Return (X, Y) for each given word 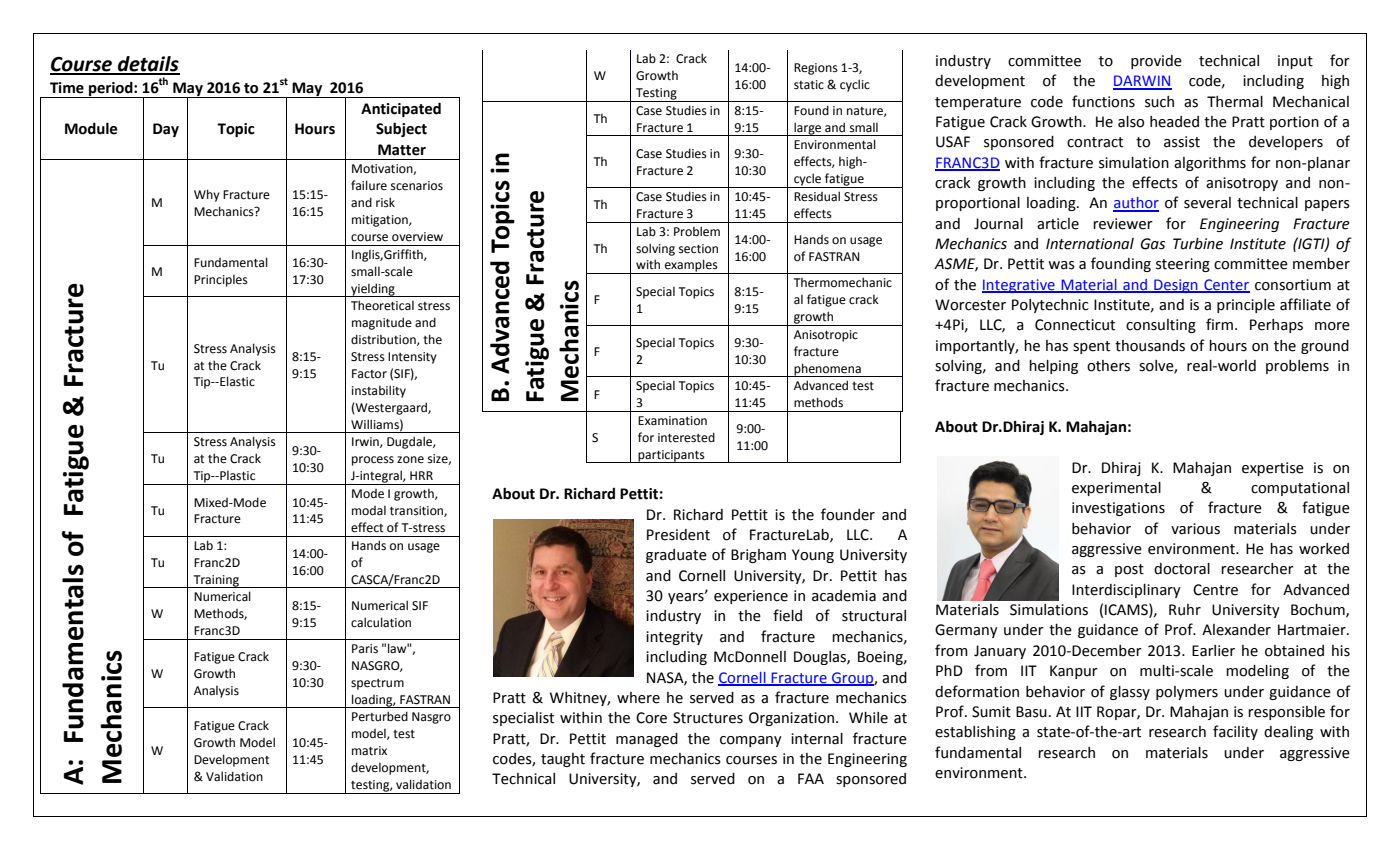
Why (207, 195)
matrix (369, 751)
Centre (1215, 590)
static (809, 85)
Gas (1152, 244)
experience (751, 597)
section (698, 249)
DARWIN (1142, 82)
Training (216, 581)
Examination (672, 421)
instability (379, 391)
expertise (1273, 469)
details (148, 65)
